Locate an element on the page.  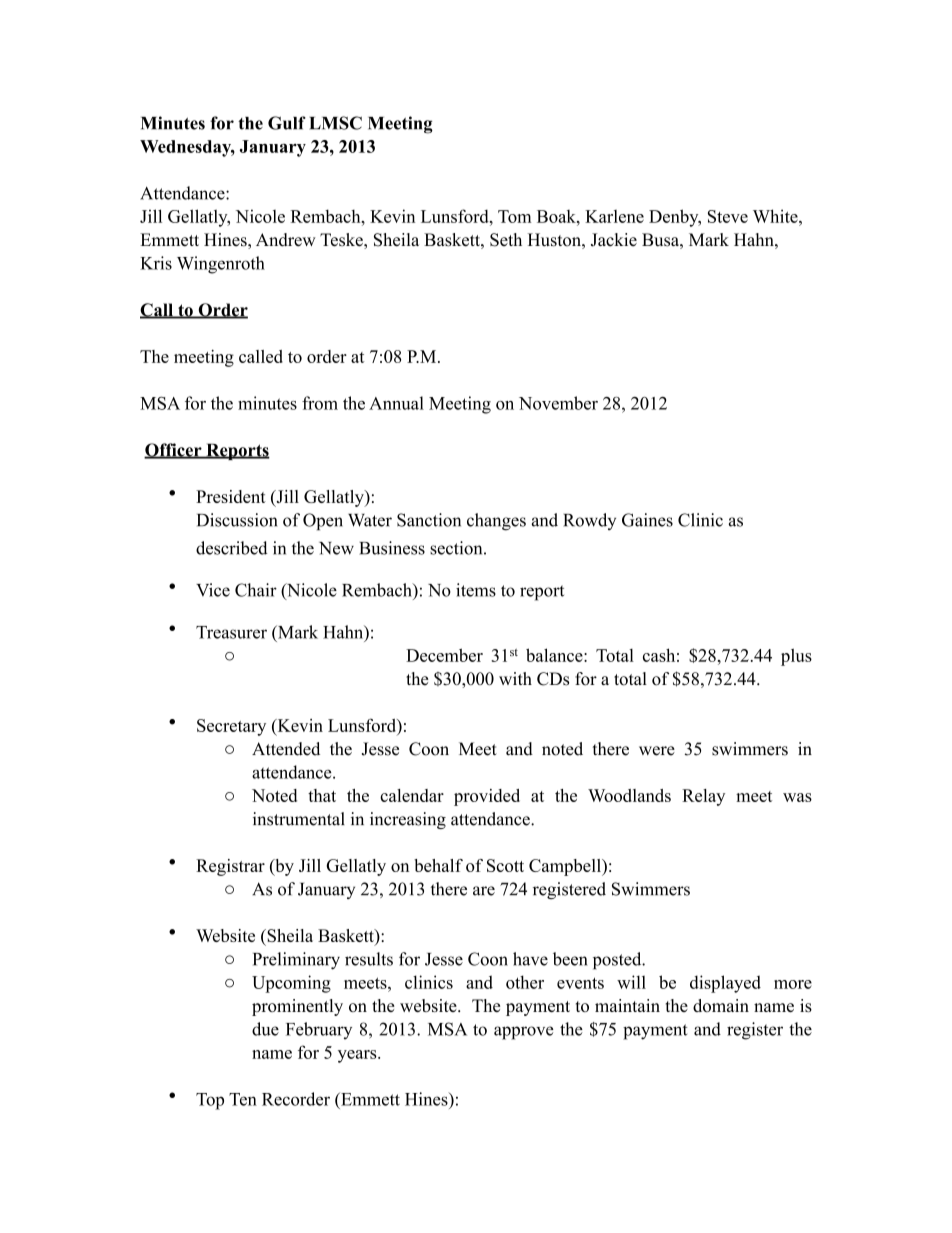
Top is located at coordinates (210, 1101).
